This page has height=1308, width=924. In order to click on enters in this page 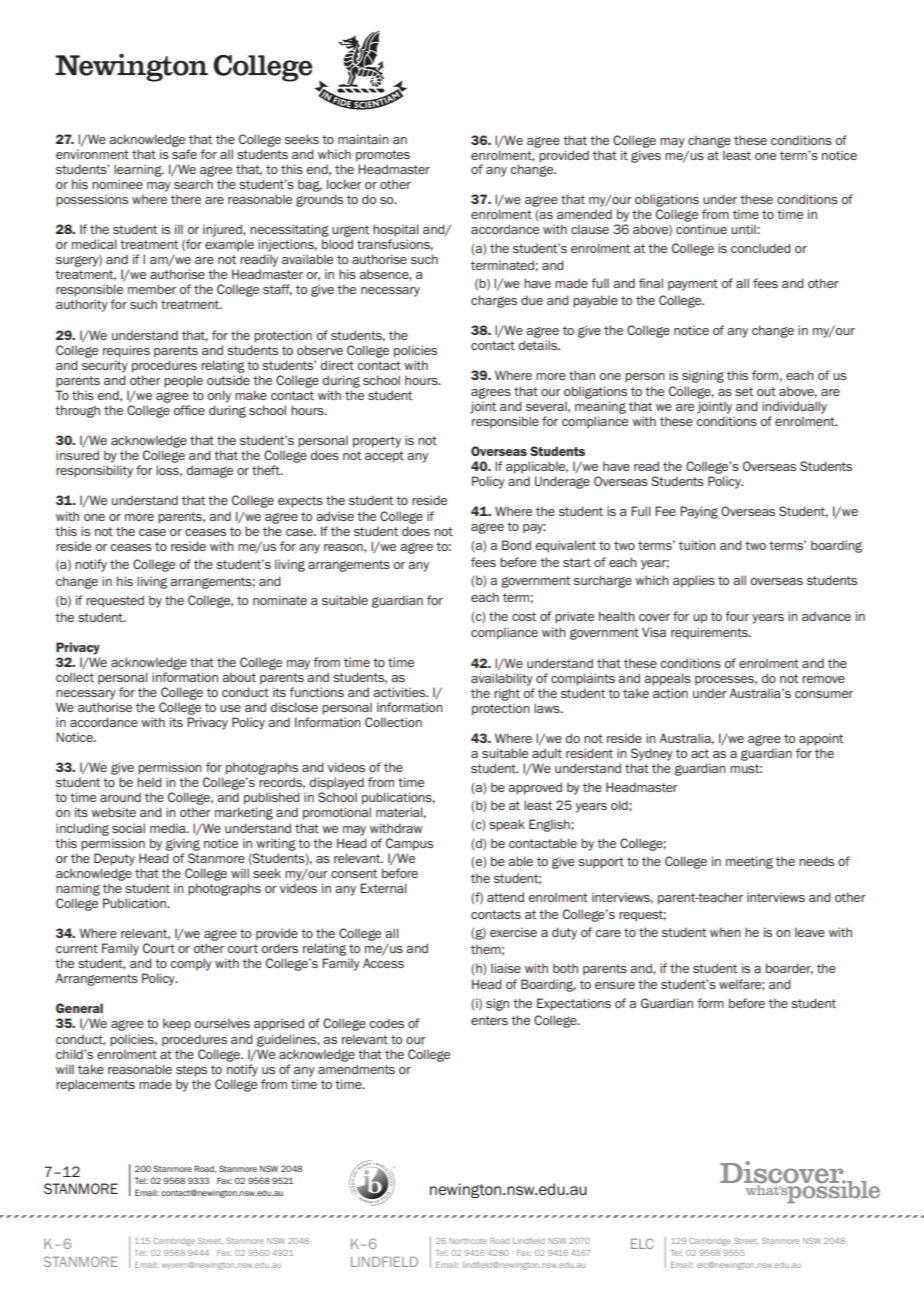, I will do `click(489, 1020)`.
